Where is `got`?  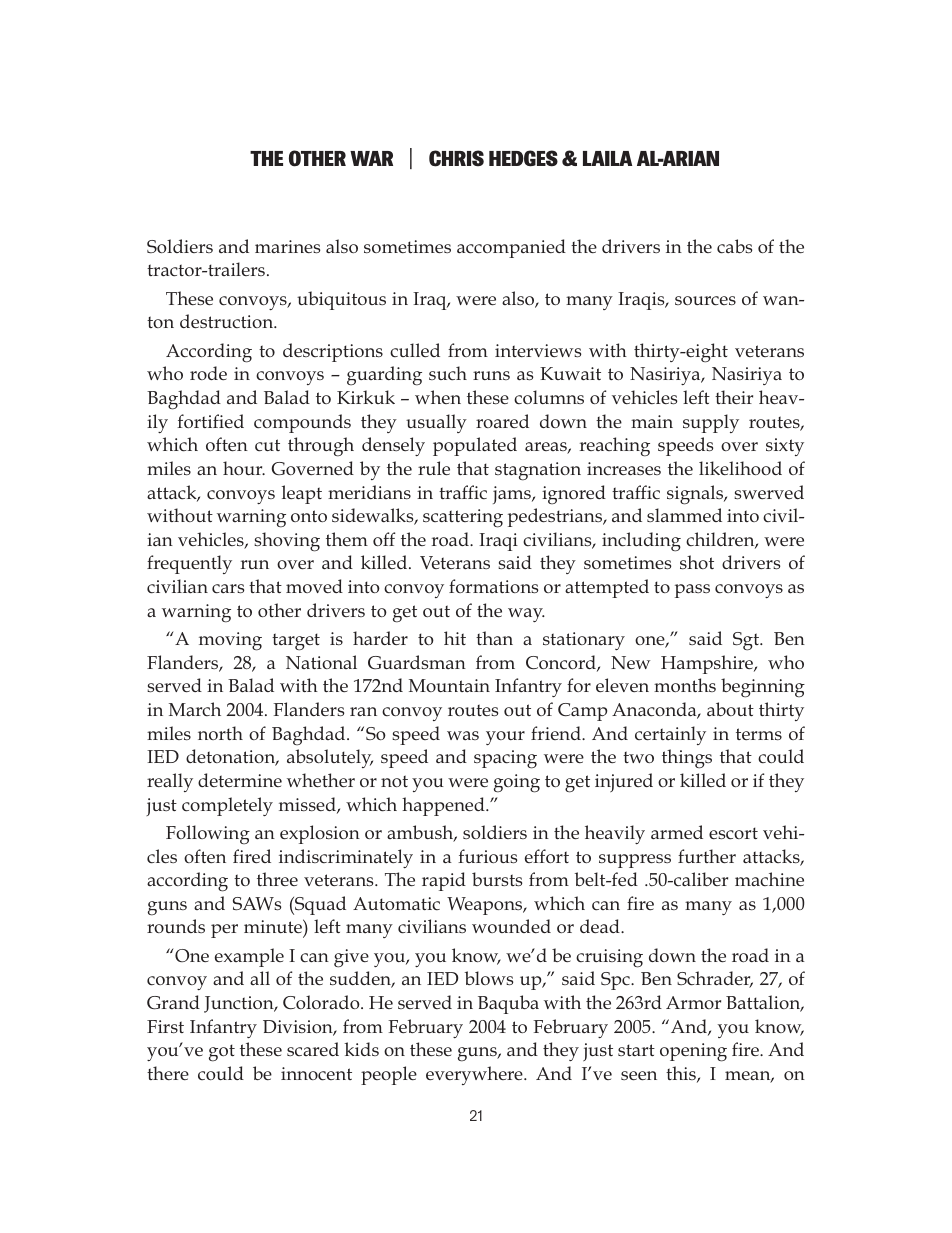
got is located at coordinates (222, 1053).
